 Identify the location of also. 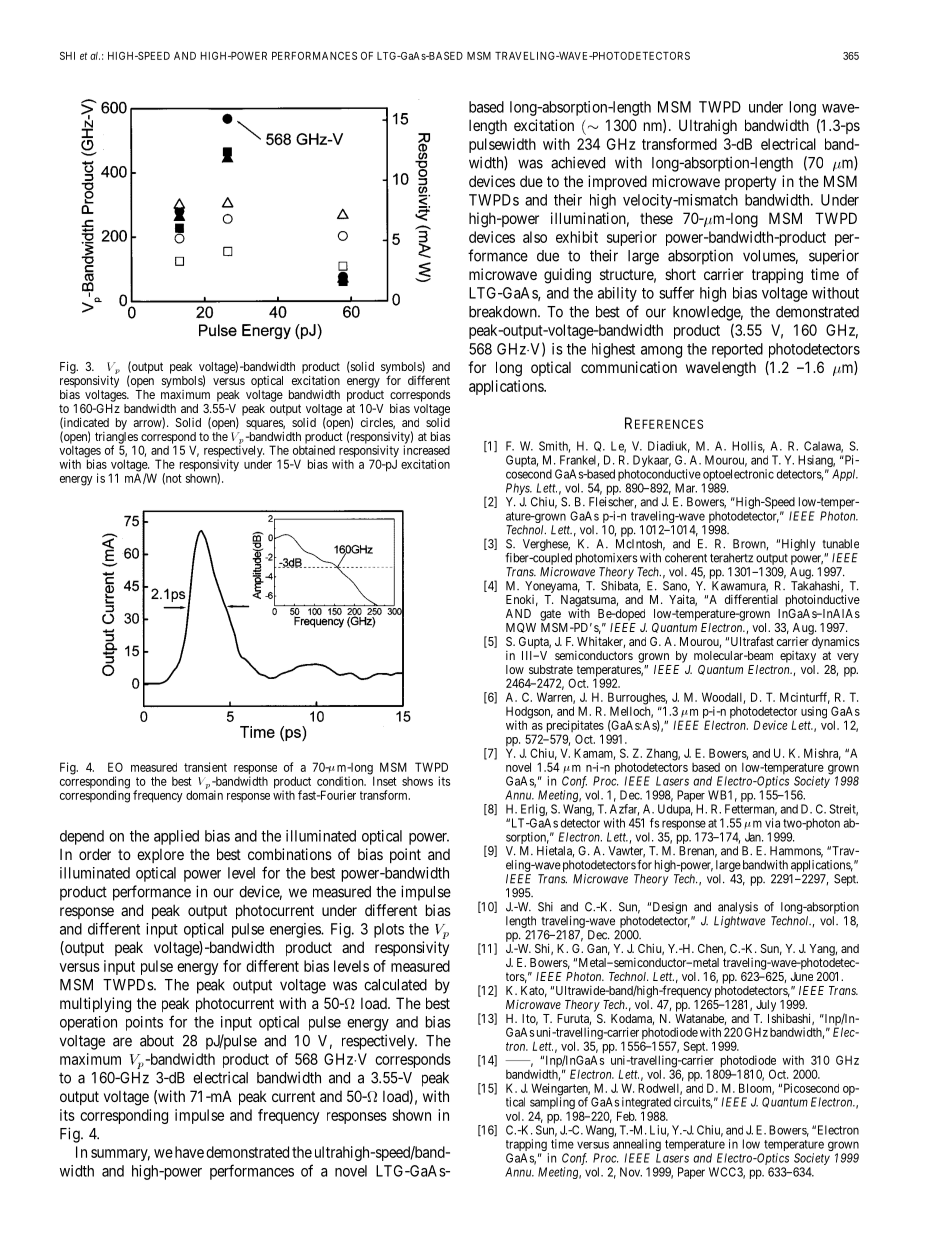
(535, 237).
